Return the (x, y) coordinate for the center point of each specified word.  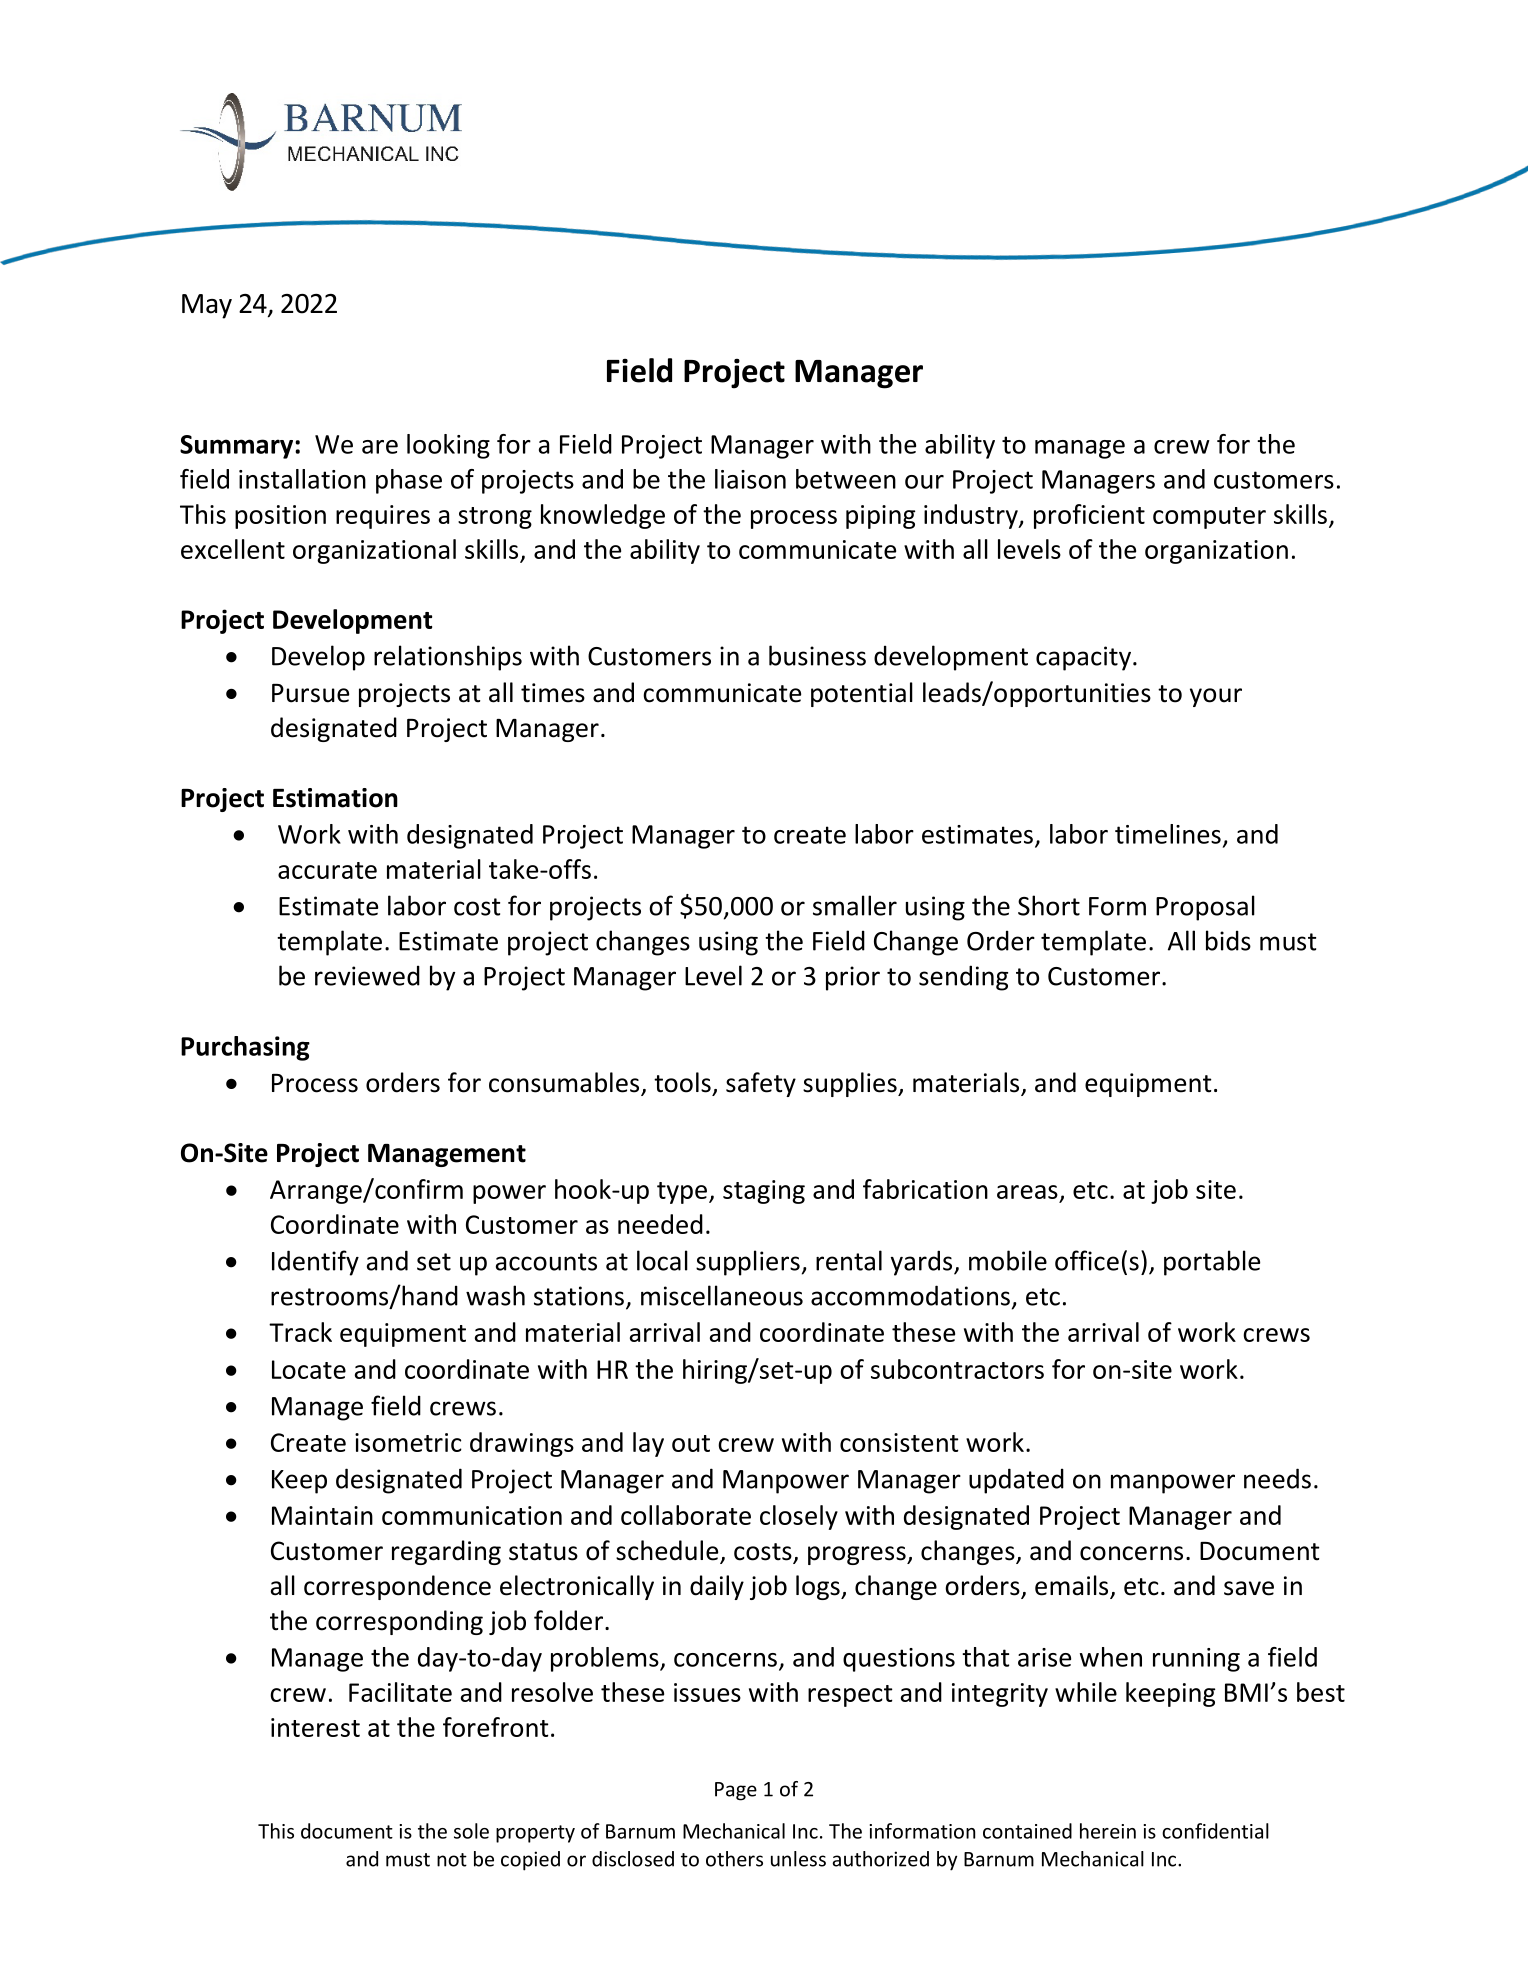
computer (1209, 518)
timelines (1168, 834)
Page (736, 1791)
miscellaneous (722, 1295)
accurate (327, 870)
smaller (855, 905)
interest (315, 1727)
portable (1212, 1263)
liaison (750, 479)
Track (300, 1332)
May (207, 306)
